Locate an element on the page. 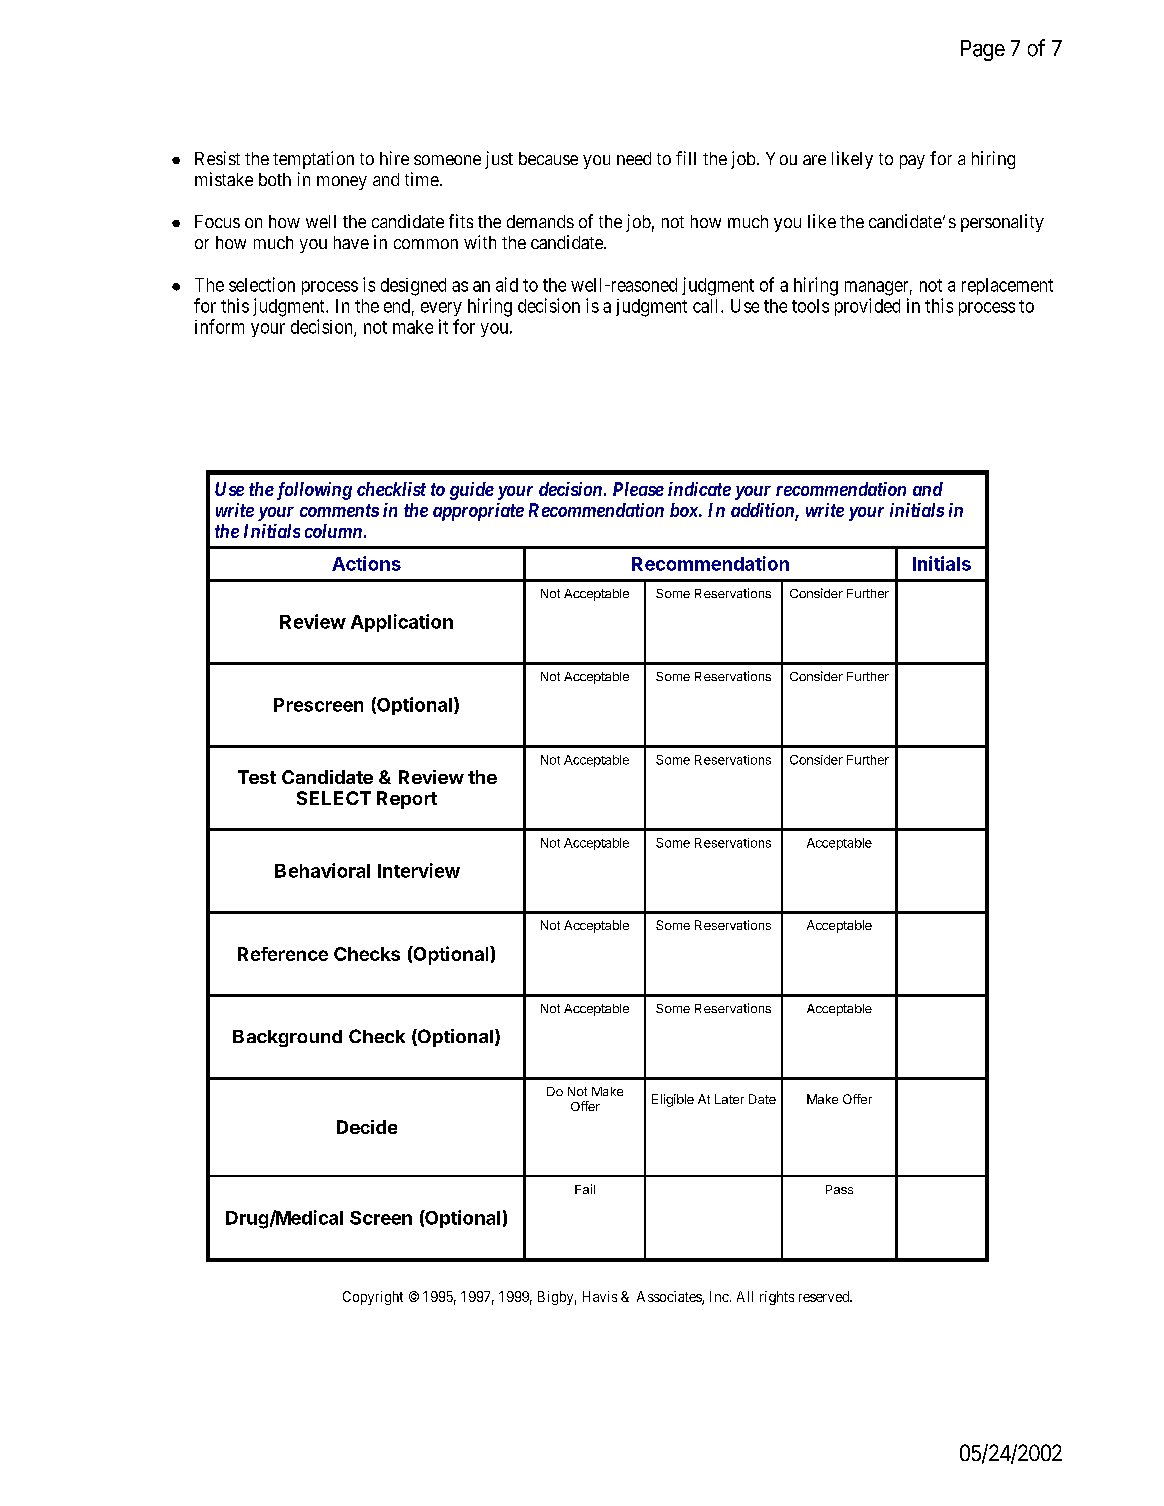 The width and height of the page is (1164, 1506). Please is located at coordinates (638, 489).
